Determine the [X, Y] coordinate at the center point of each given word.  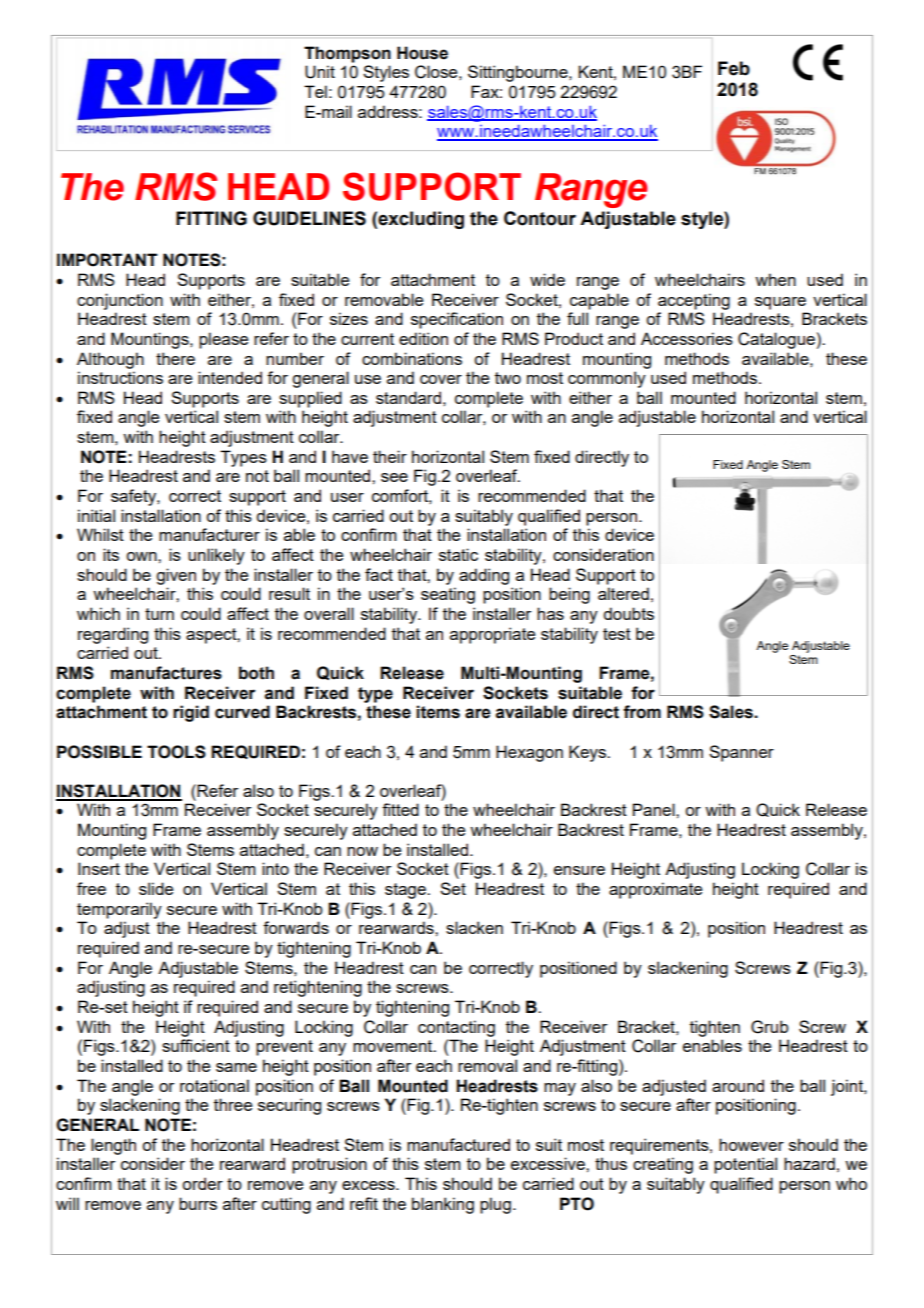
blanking [443, 1205]
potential [745, 1165]
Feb [734, 68]
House [422, 53]
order [202, 1183]
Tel [315, 91]
